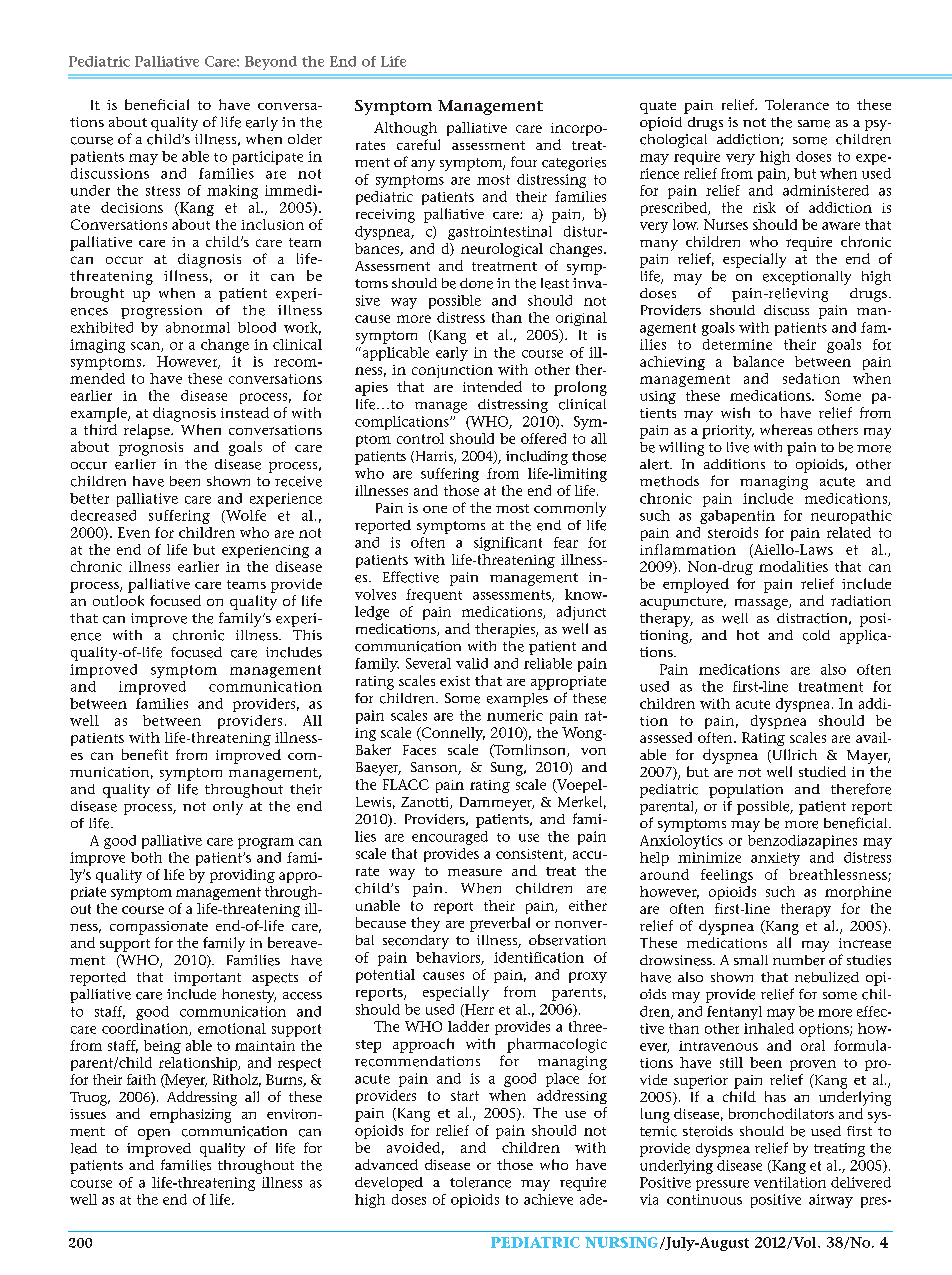  I want to click on hot, so click(748, 635).
